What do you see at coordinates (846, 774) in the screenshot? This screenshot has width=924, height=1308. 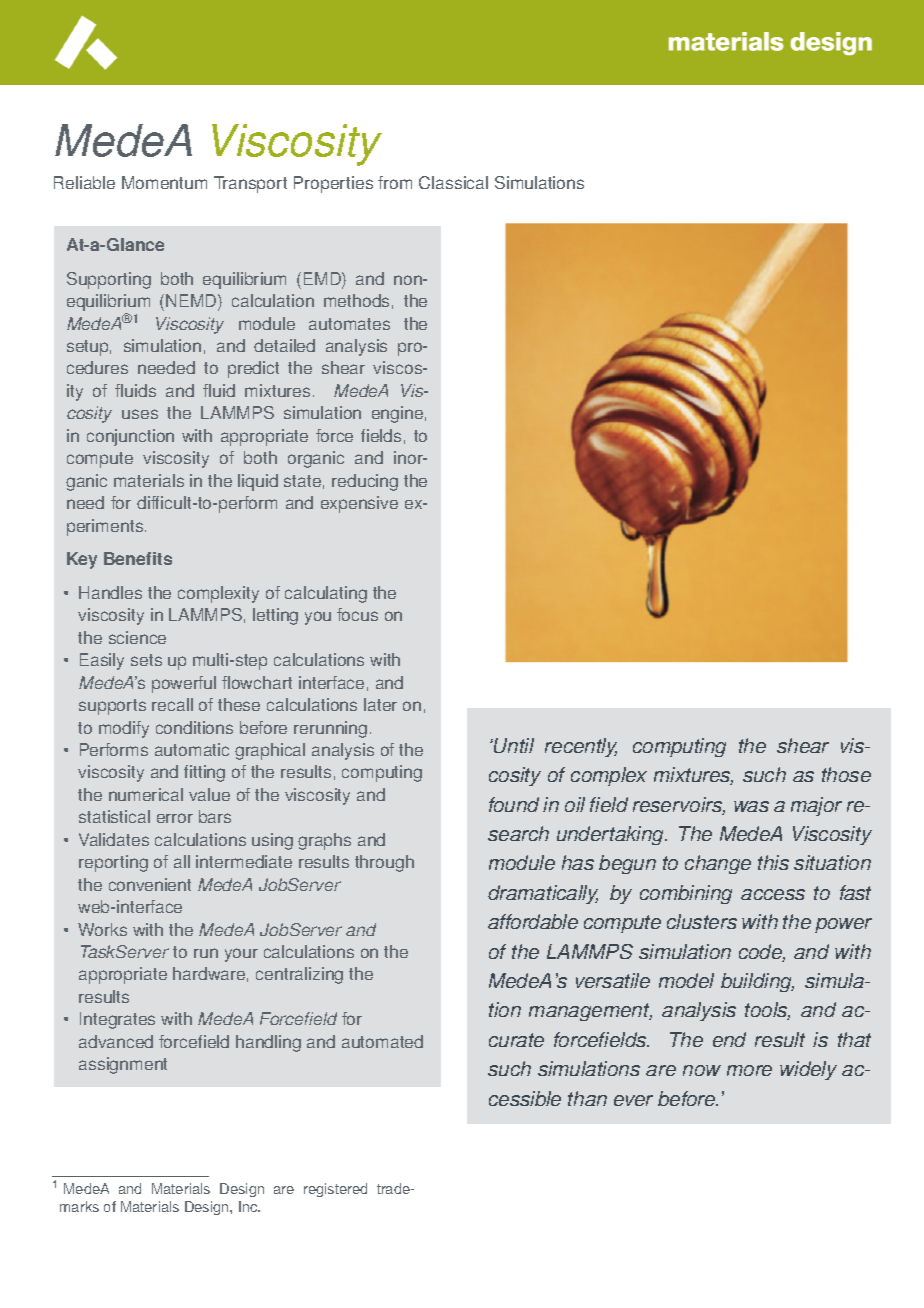 I see `those` at bounding box center [846, 774].
